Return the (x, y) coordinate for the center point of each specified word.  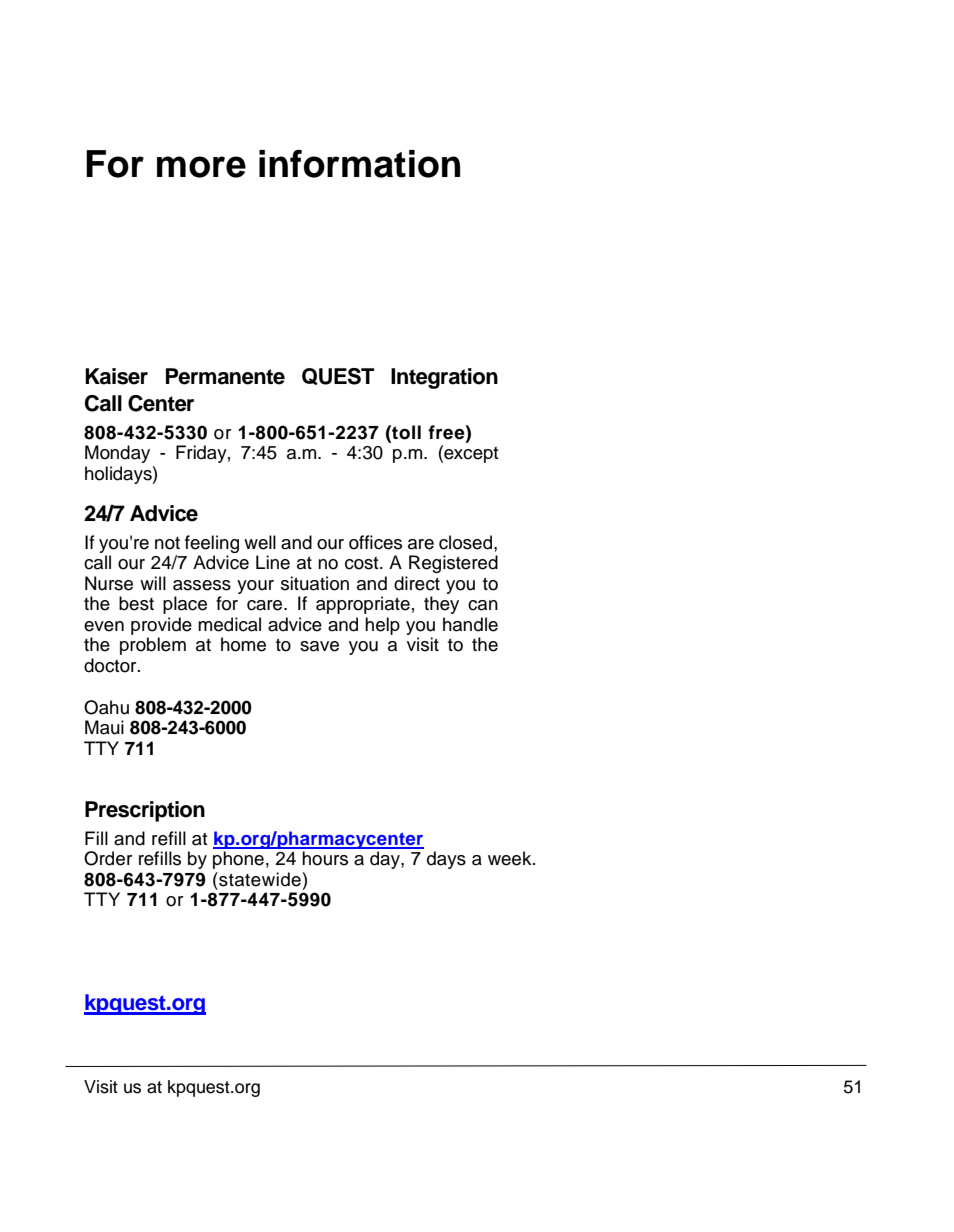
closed (467, 542)
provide (161, 626)
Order (108, 858)
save (319, 646)
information (359, 164)
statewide (259, 879)
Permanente (225, 376)
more (201, 167)
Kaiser (116, 376)
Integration (444, 378)
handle (470, 624)
